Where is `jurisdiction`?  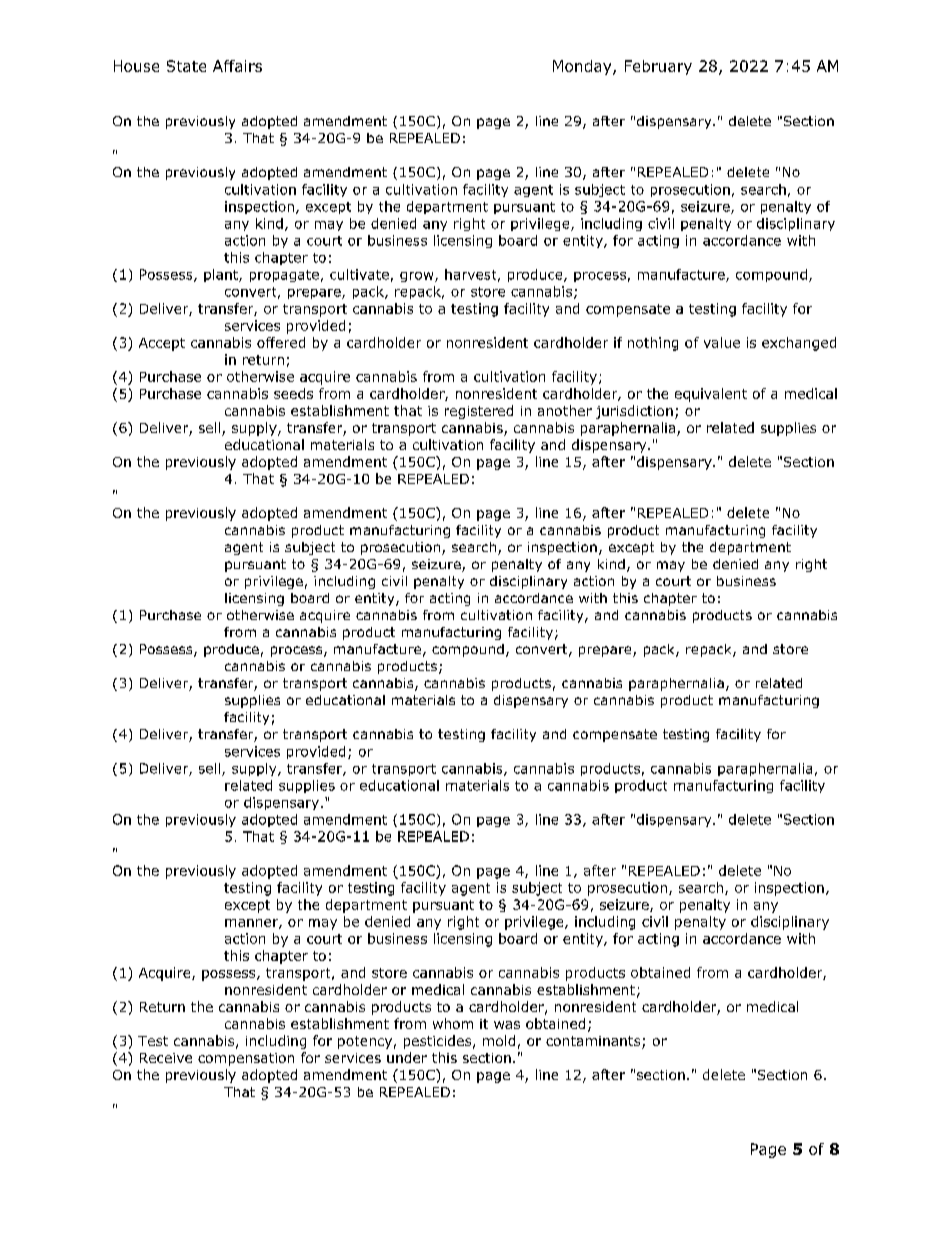 jurisdiction is located at coordinates (634, 412).
